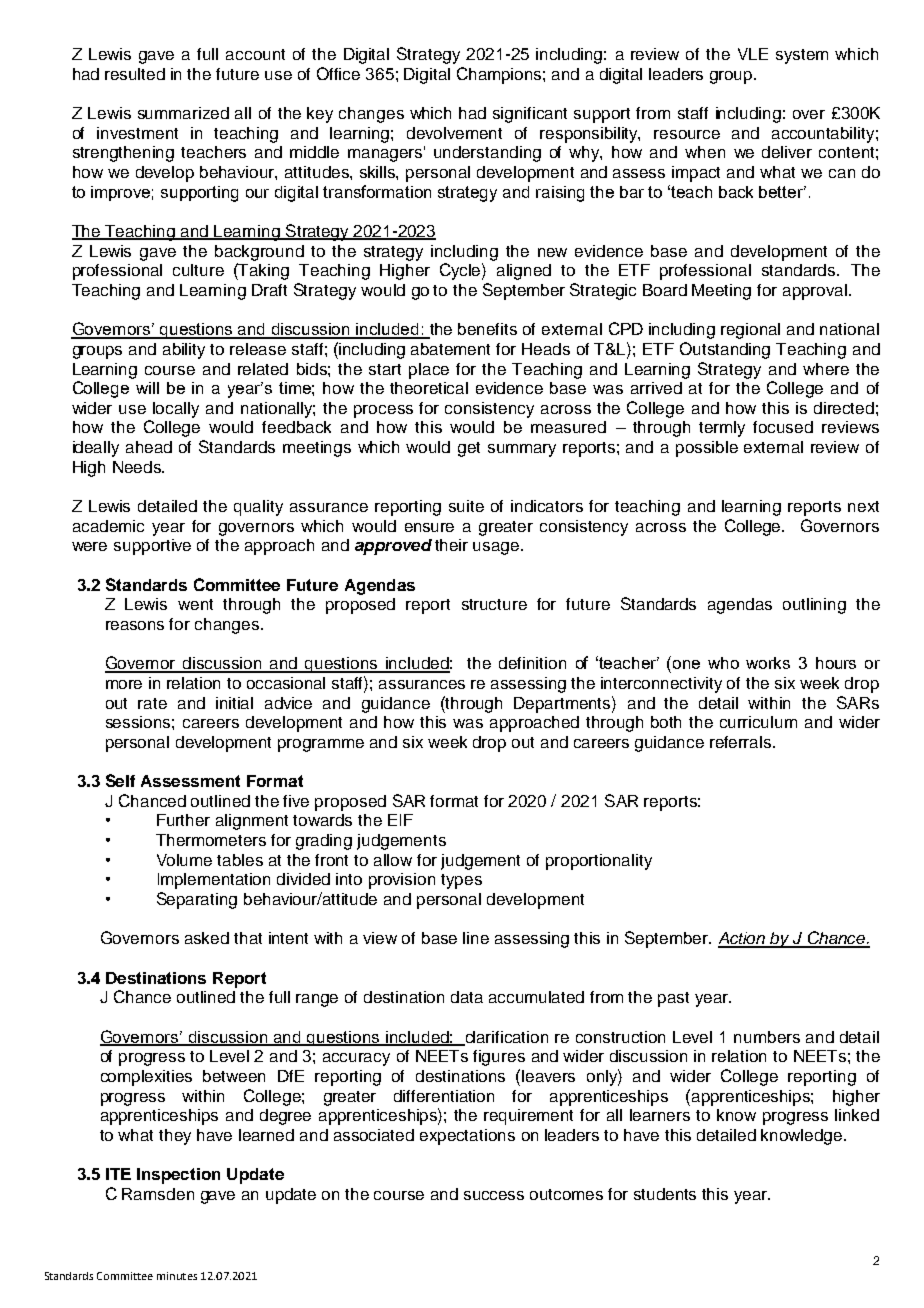 The width and height of the screenshot is (924, 1308). What do you see at coordinates (767, 1037) in the screenshot?
I see `numbers` at bounding box center [767, 1037].
